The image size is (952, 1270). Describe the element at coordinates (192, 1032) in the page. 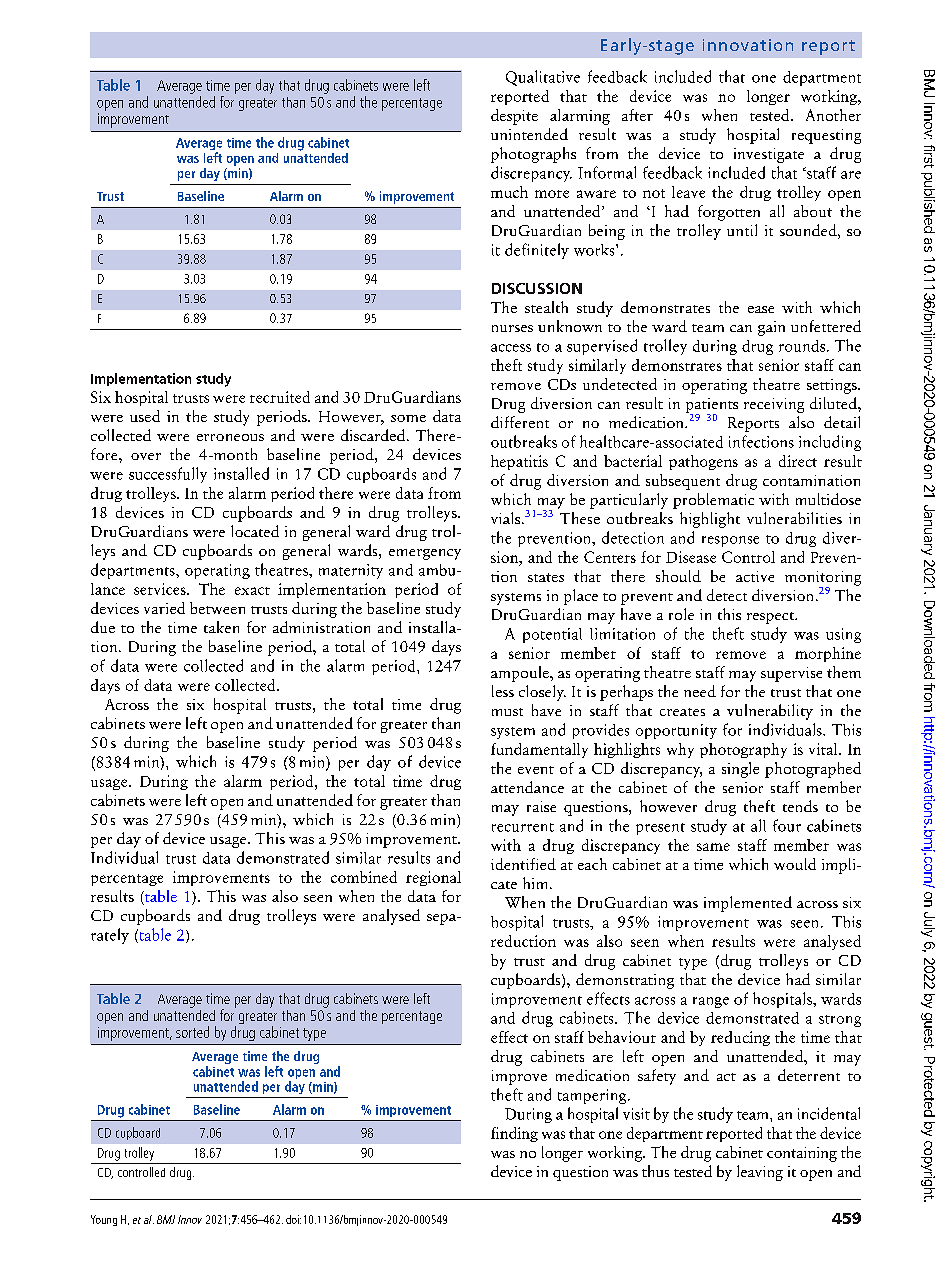

I see `sorted` at that location.
